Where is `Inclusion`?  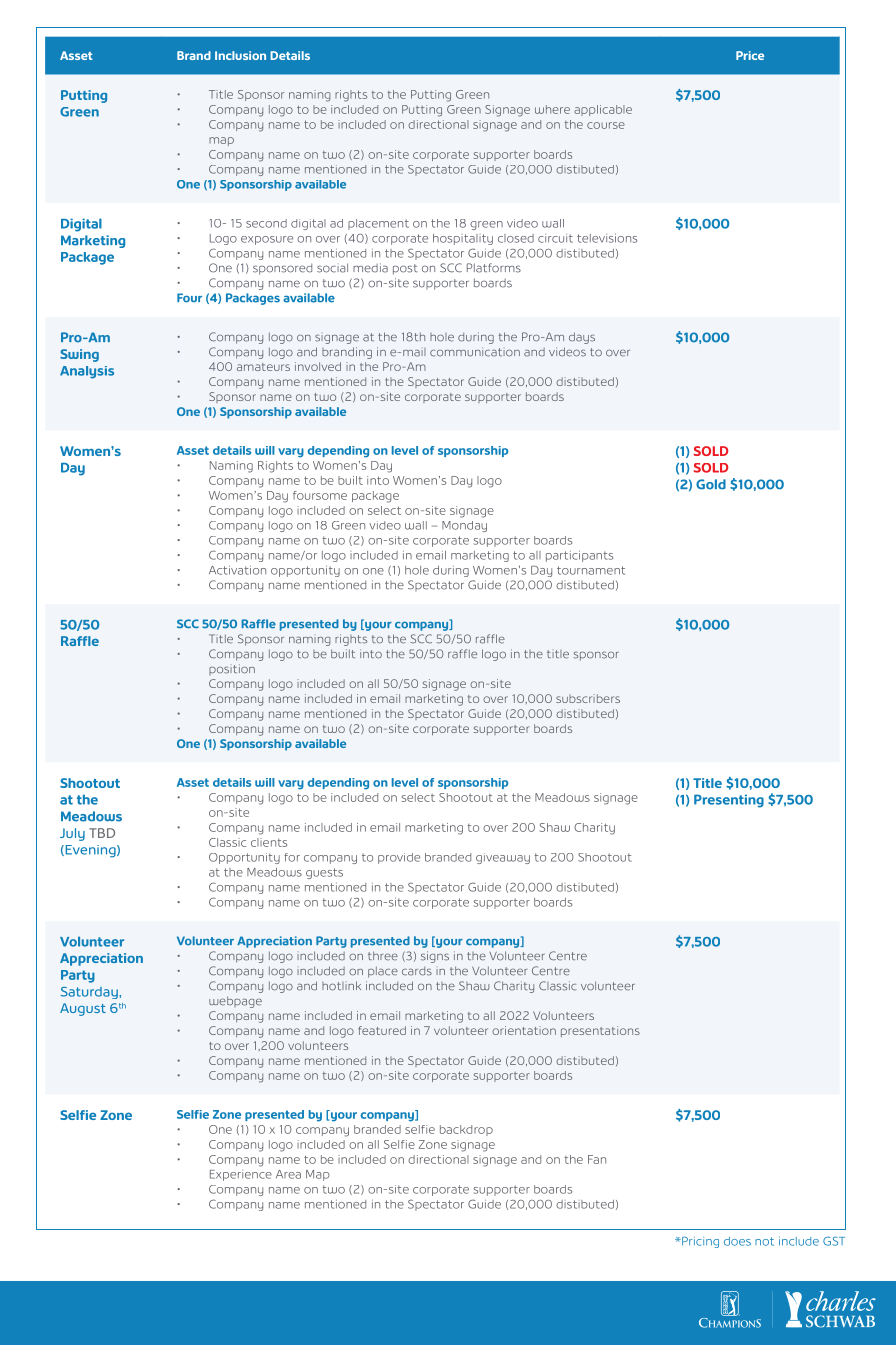
Inclusion is located at coordinates (240, 55).
